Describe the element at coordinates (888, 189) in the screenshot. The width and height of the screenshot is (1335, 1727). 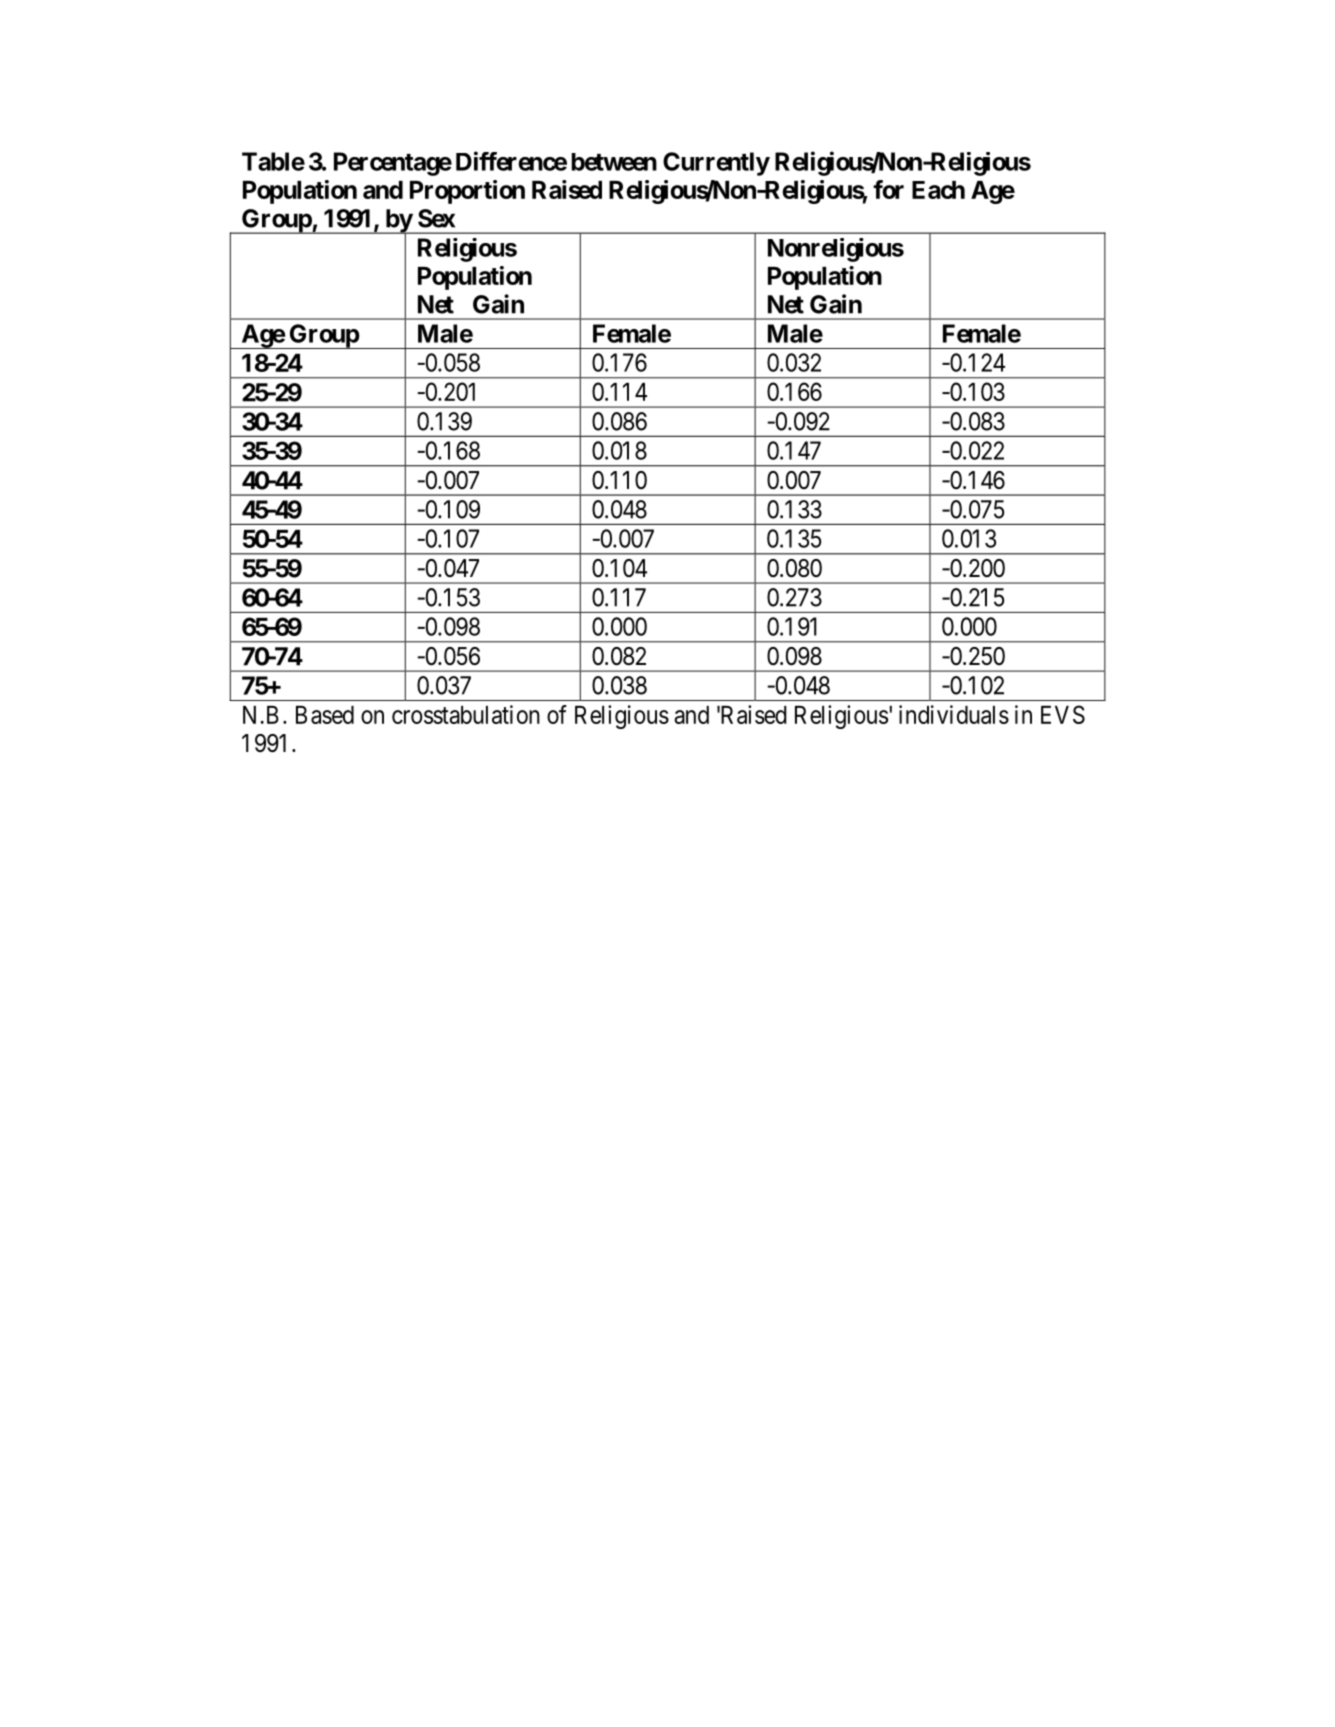
I see `for` at that location.
